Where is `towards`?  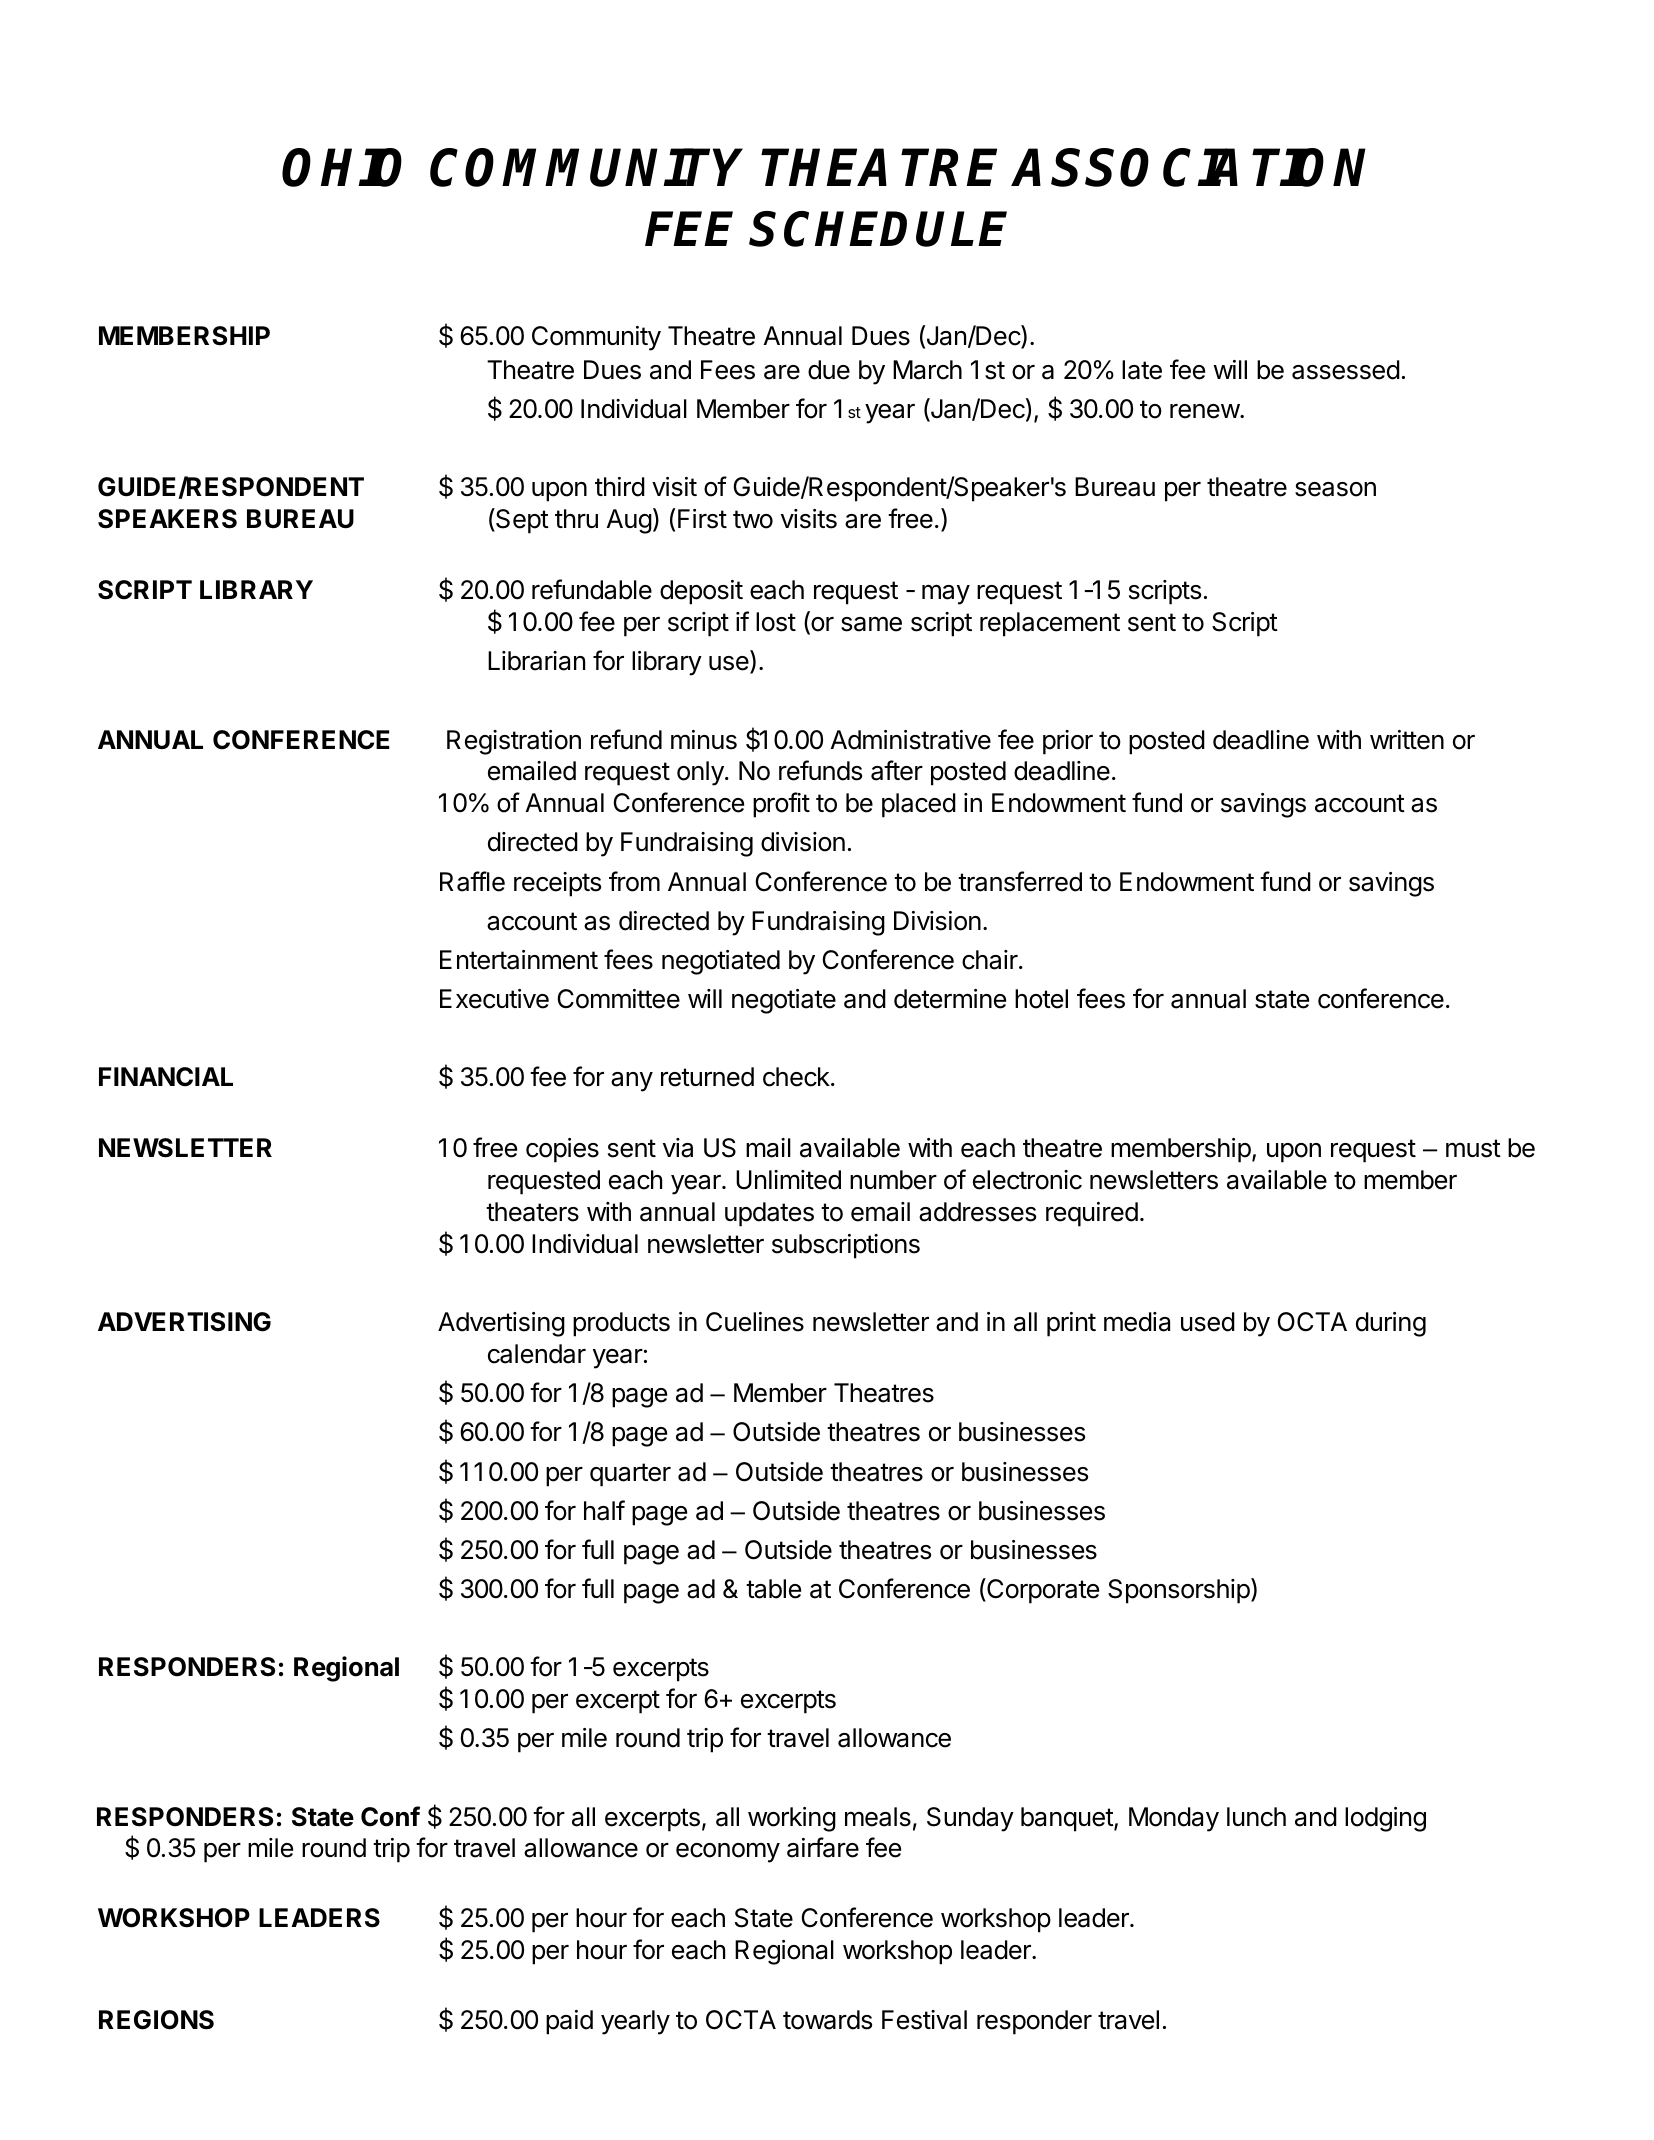
towards is located at coordinates (827, 2020).
